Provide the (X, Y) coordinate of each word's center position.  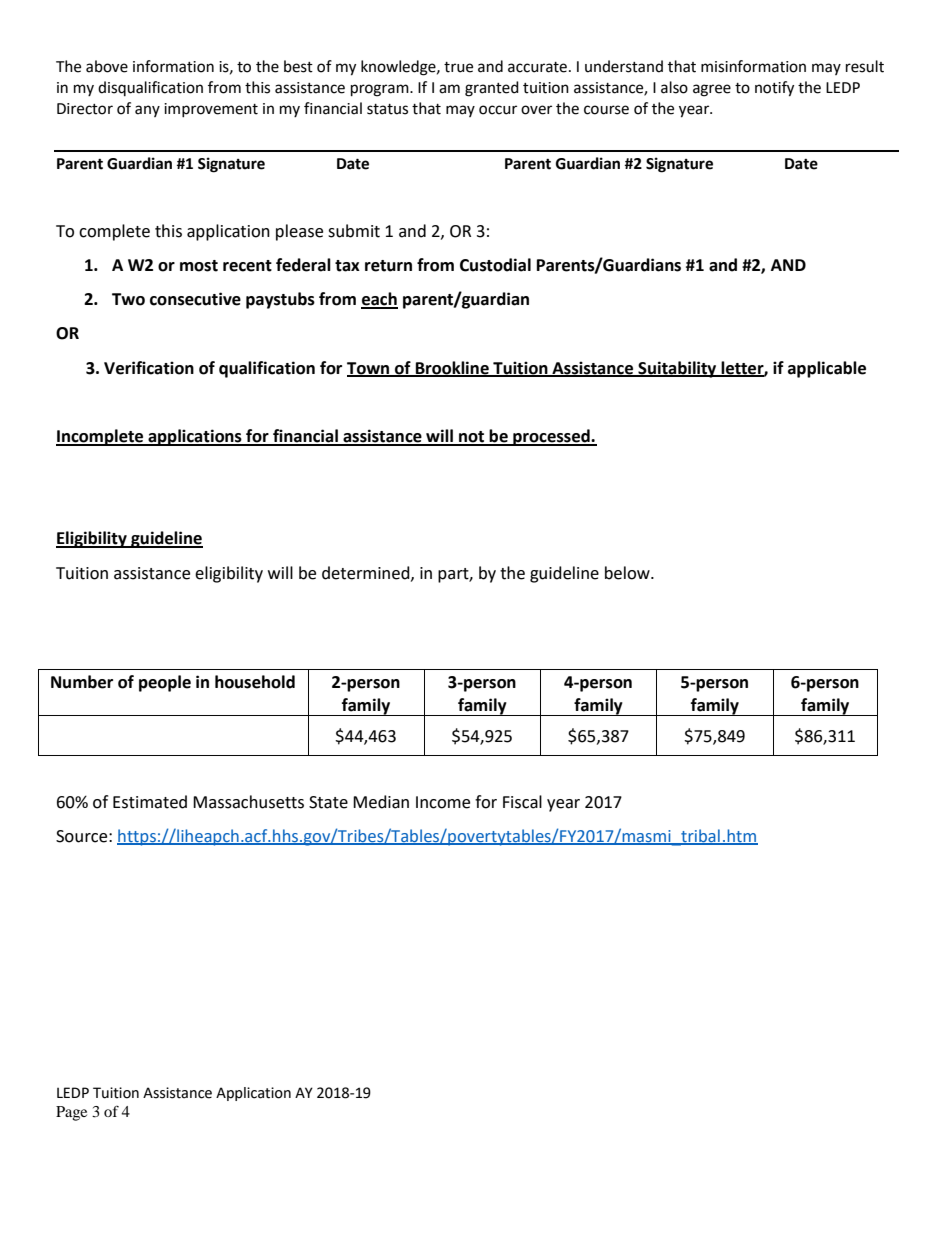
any (147, 111)
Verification (149, 368)
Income (443, 802)
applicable (827, 369)
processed (551, 437)
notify (774, 89)
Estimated (150, 802)
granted (492, 89)
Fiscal (522, 802)
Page (71, 1113)
